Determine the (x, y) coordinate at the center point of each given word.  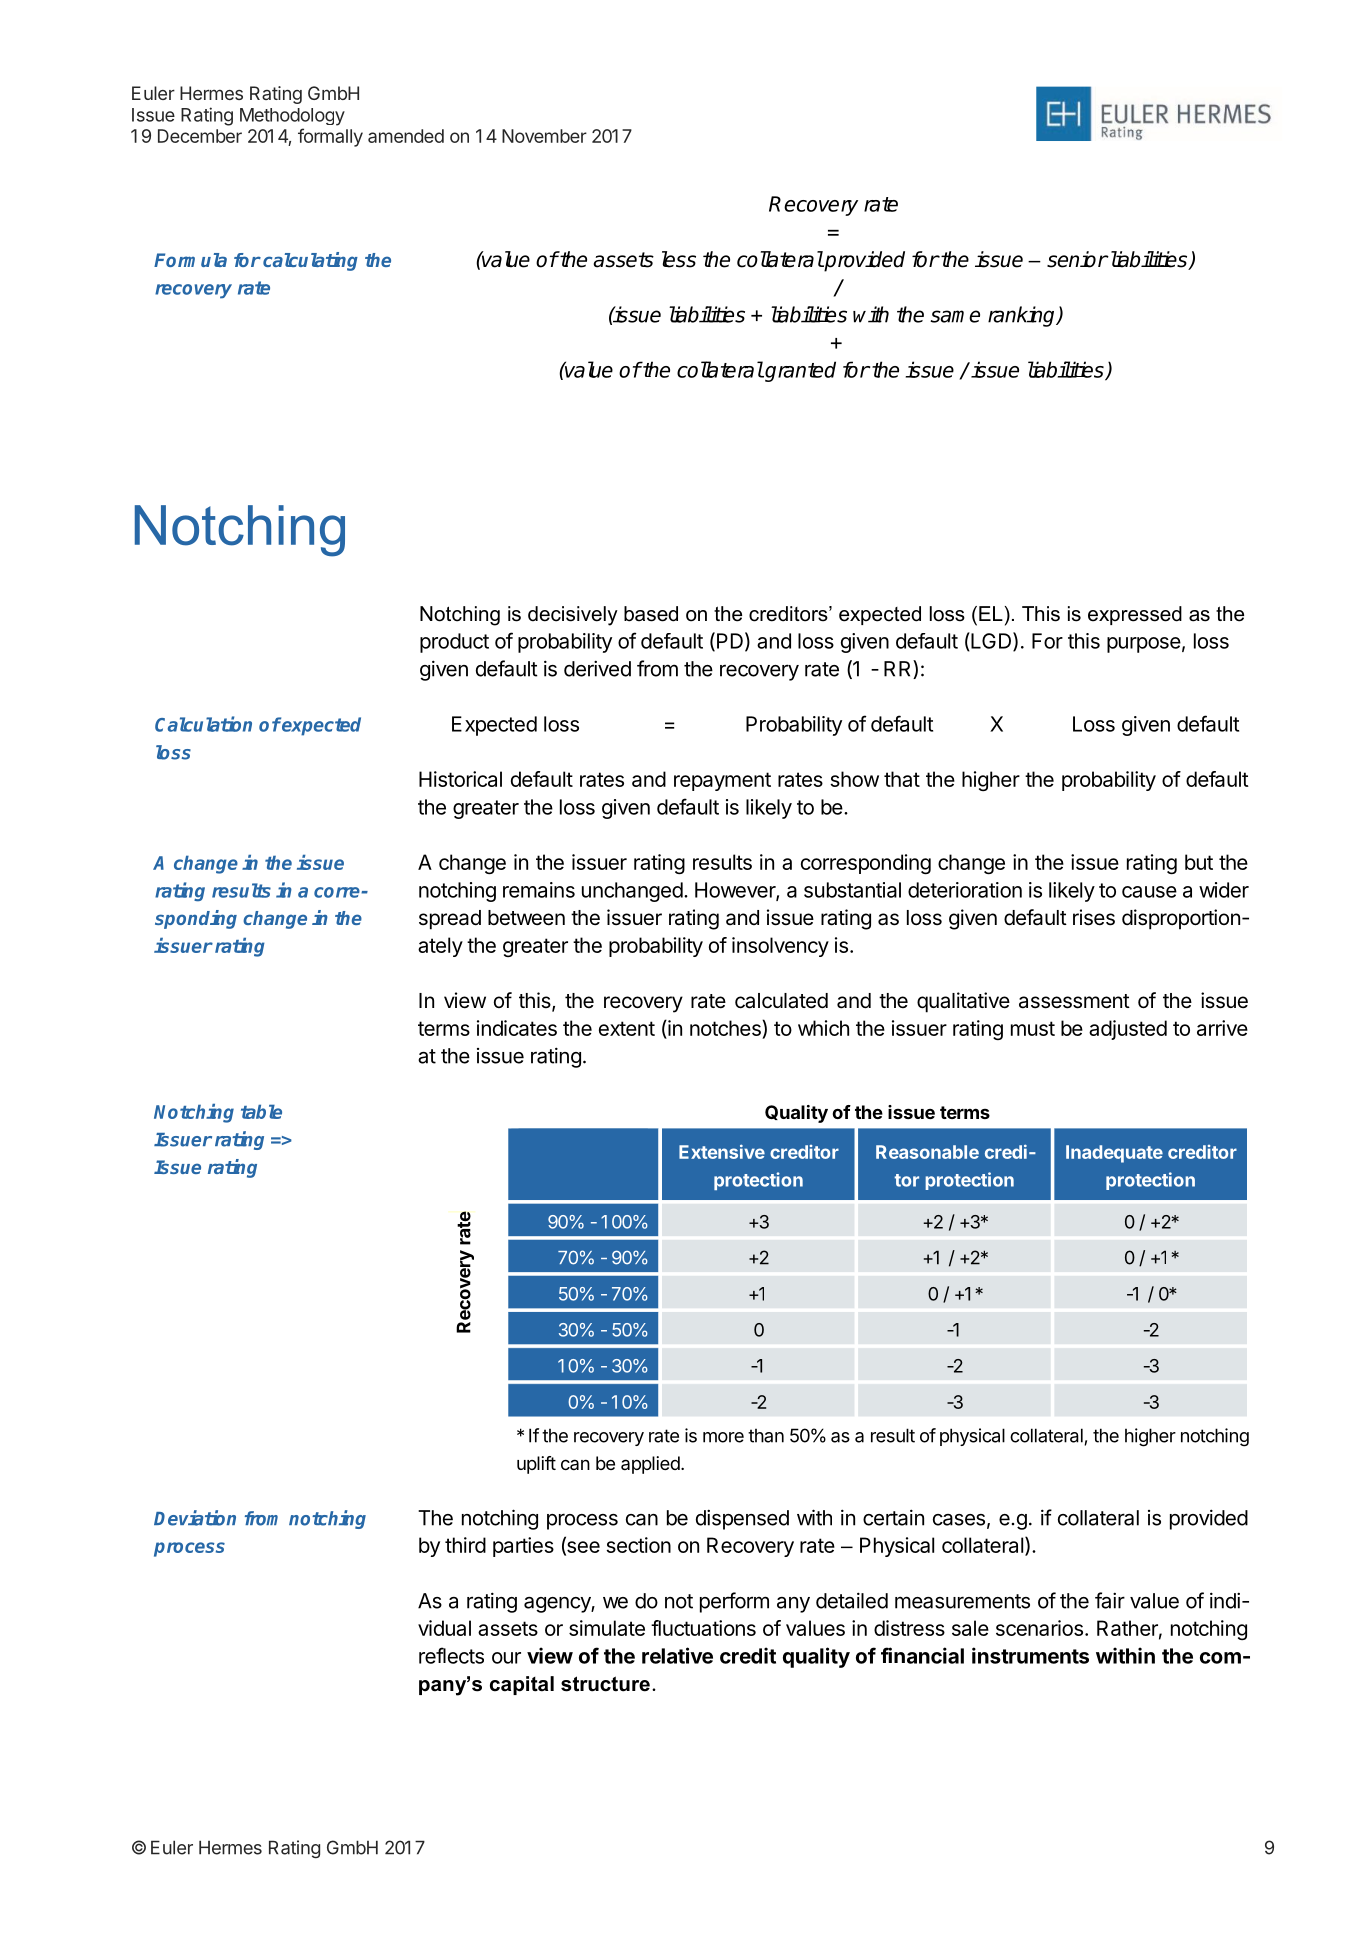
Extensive (722, 1151)
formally (330, 137)
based (651, 614)
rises (1094, 917)
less (679, 259)
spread (450, 920)
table (261, 1111)
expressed (1135, 615)
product (454, 643)
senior (1077, 259)
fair (1110, 1600)
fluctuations (703, 1628)
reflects (451, 1655)
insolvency (780, 947)
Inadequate (1114, 1154)
